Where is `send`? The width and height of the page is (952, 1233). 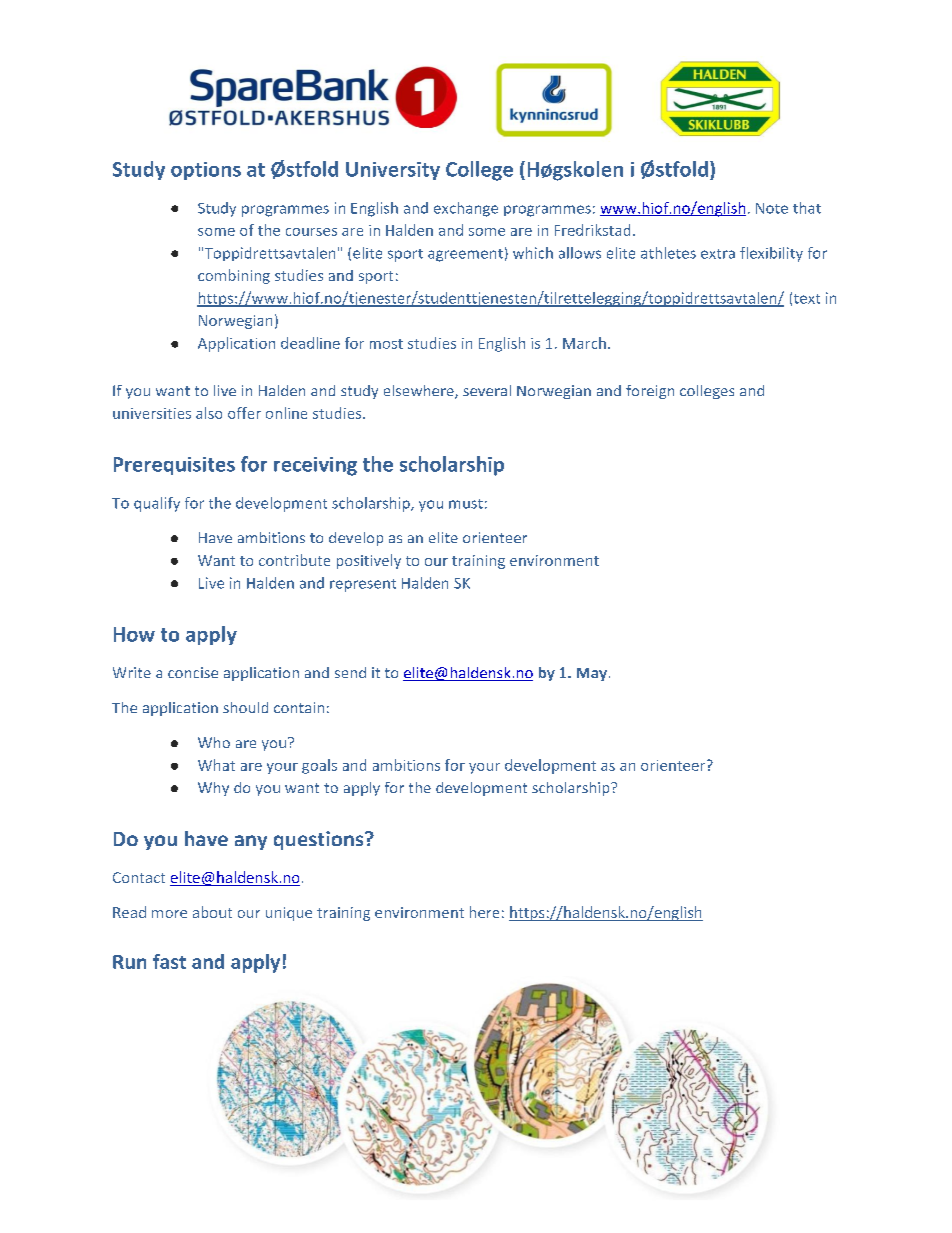 send is located at coordinates (350, 672).
